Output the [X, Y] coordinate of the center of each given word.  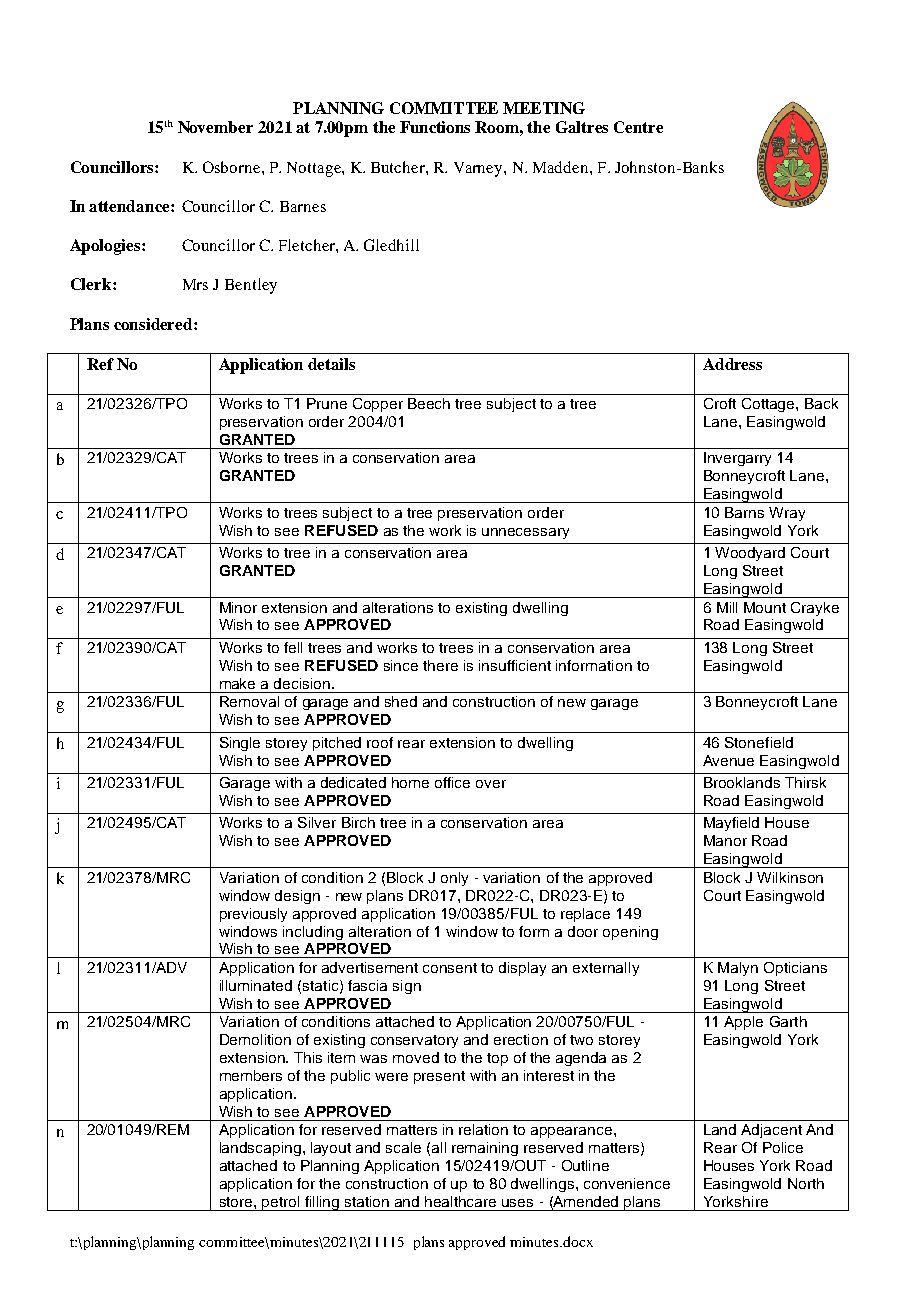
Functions [435, 127]
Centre [638, 127]
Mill [727, 607]
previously [253, 915]
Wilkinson [790, 877]
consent [450, 968]
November [215, 127]
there [440, 665]
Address [732, 364]
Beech [429, 403]
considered [154, 324]
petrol [281, 1203]
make [237, 683]
